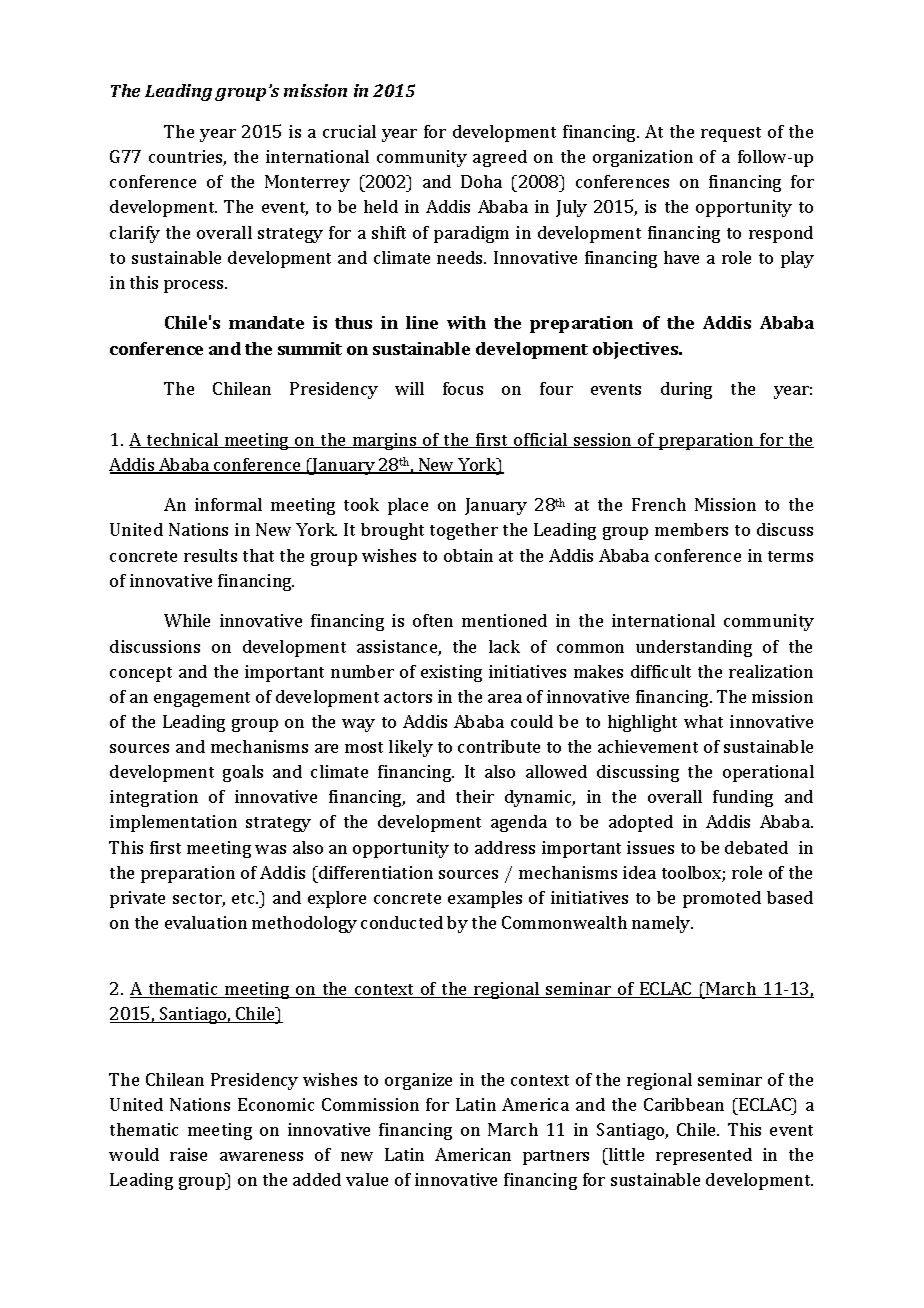  Describe the element at coordinates (188, 1154) in the screenshot. I see `raise` at that location.
